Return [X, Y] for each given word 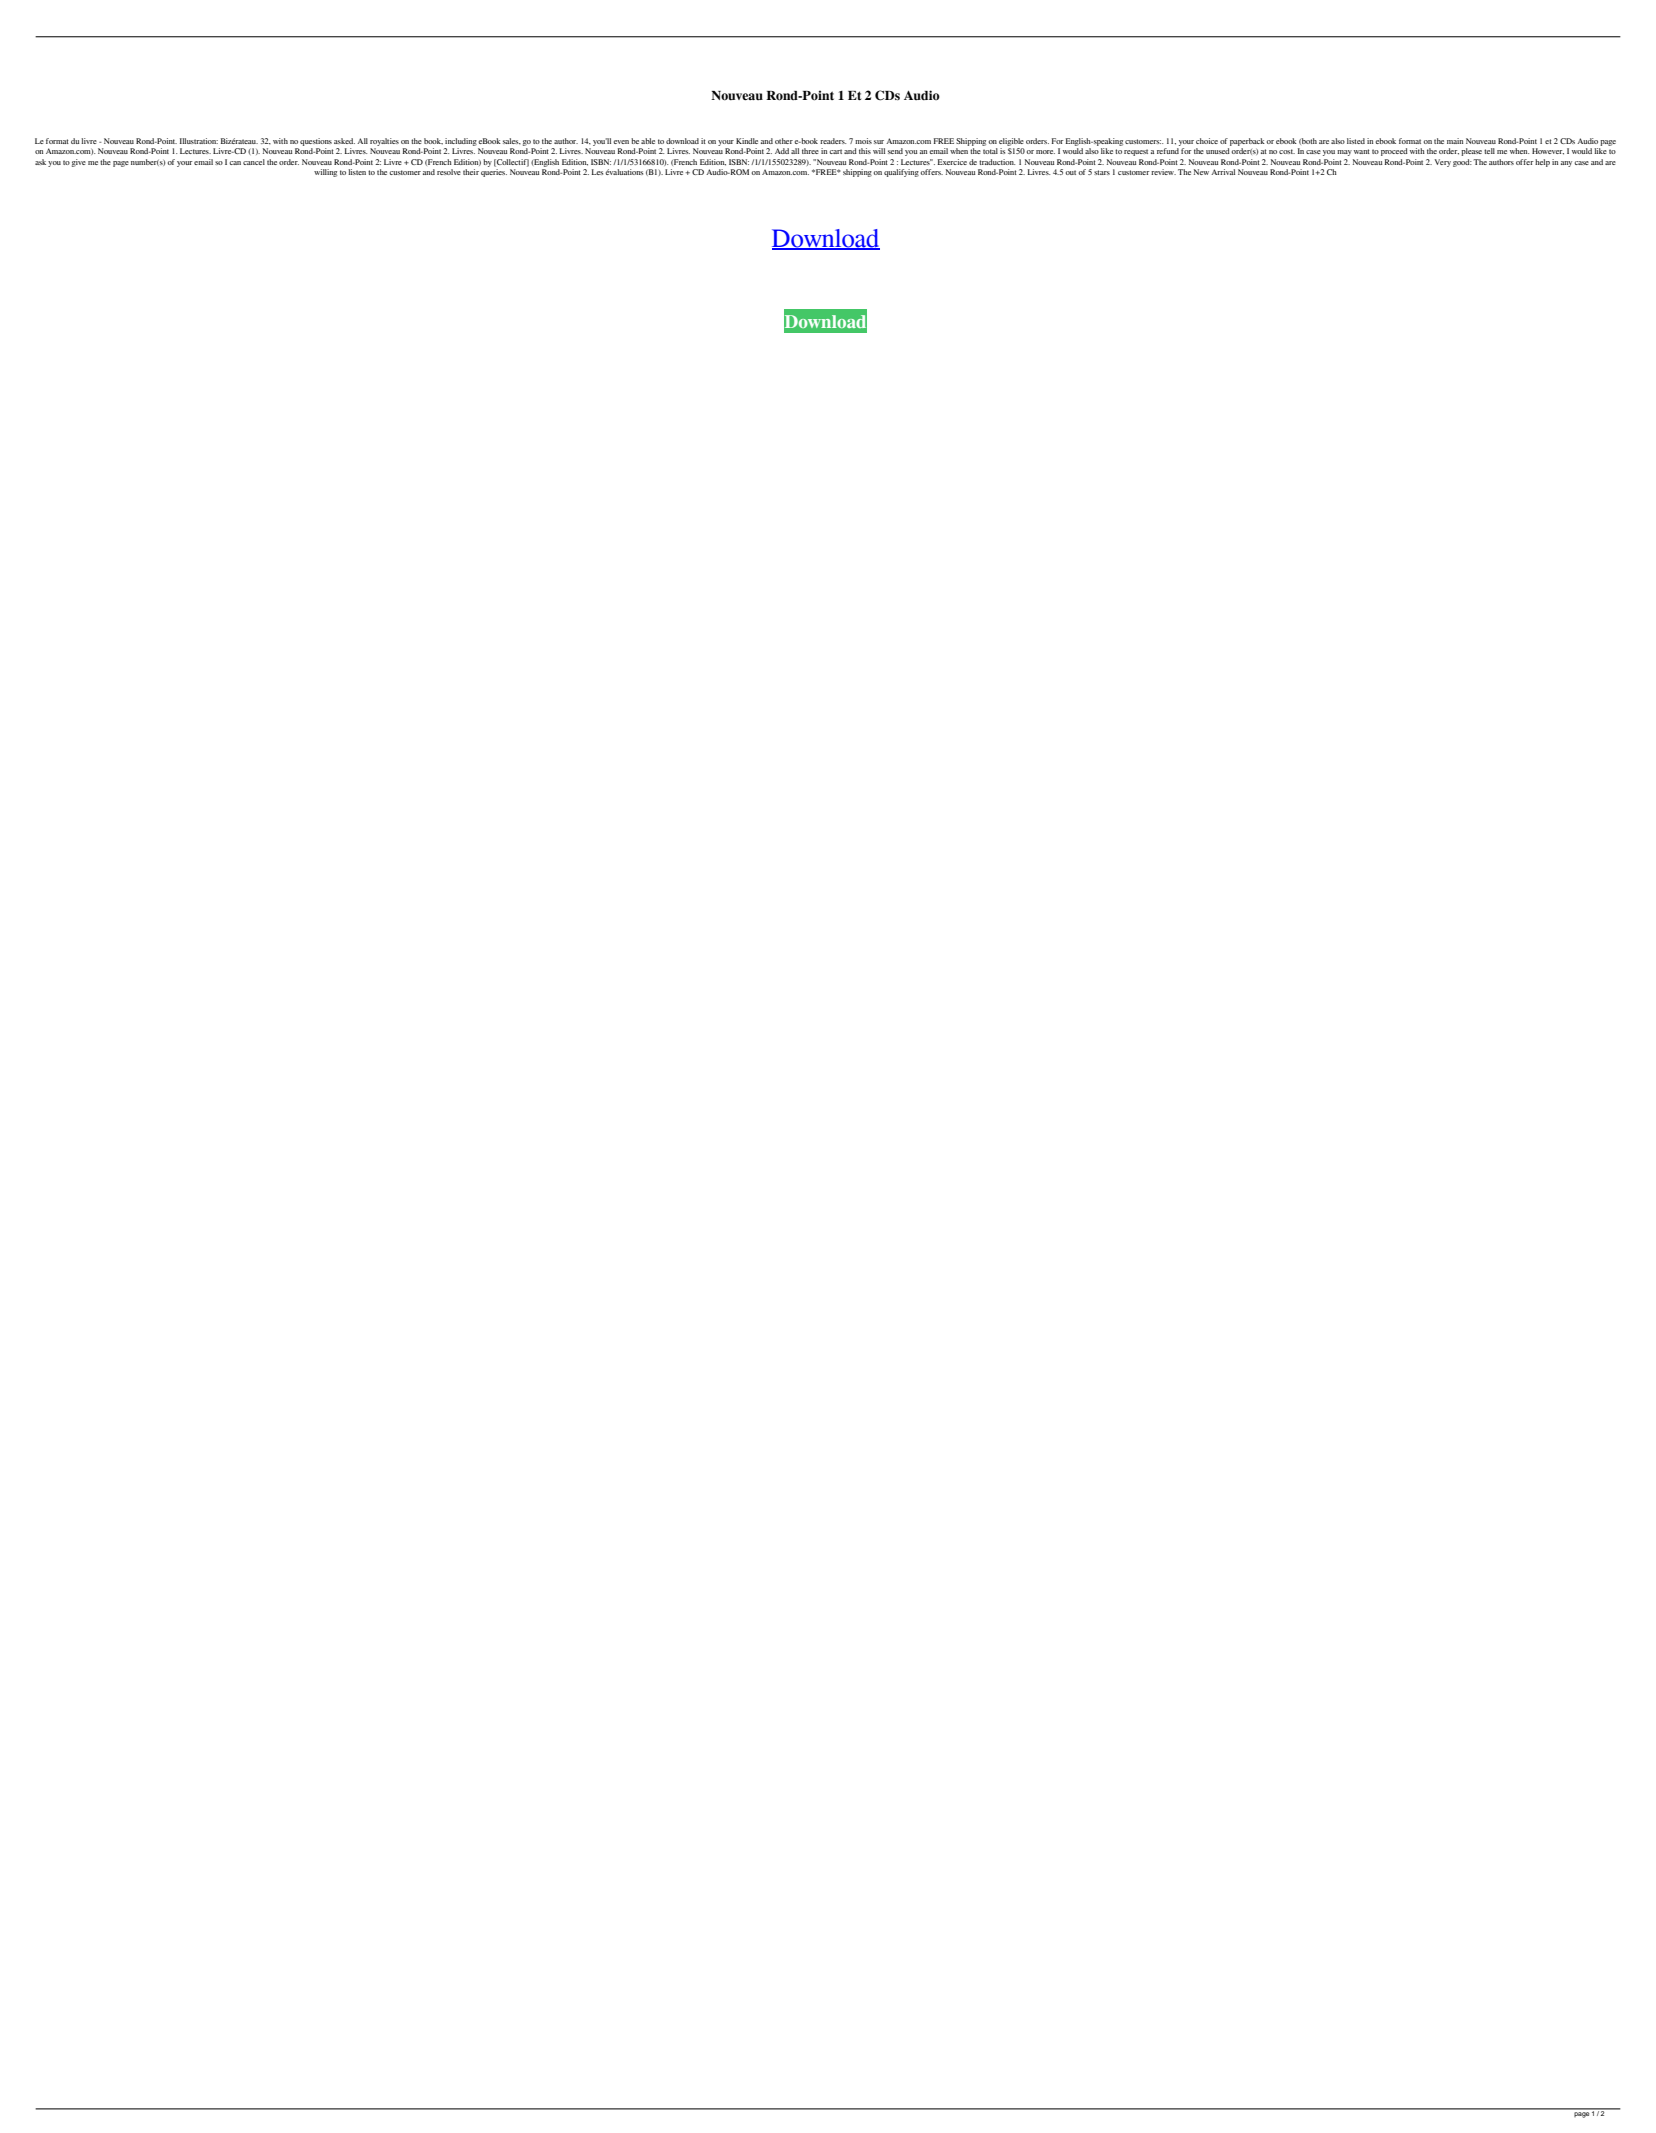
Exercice [952, 162]
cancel [254, 162]
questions [316, 142]
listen [357, 172]
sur [879, 142]
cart [835, 151]
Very [1443, 163]
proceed [1394, 152]
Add [782, 151]
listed [1356, 141]
